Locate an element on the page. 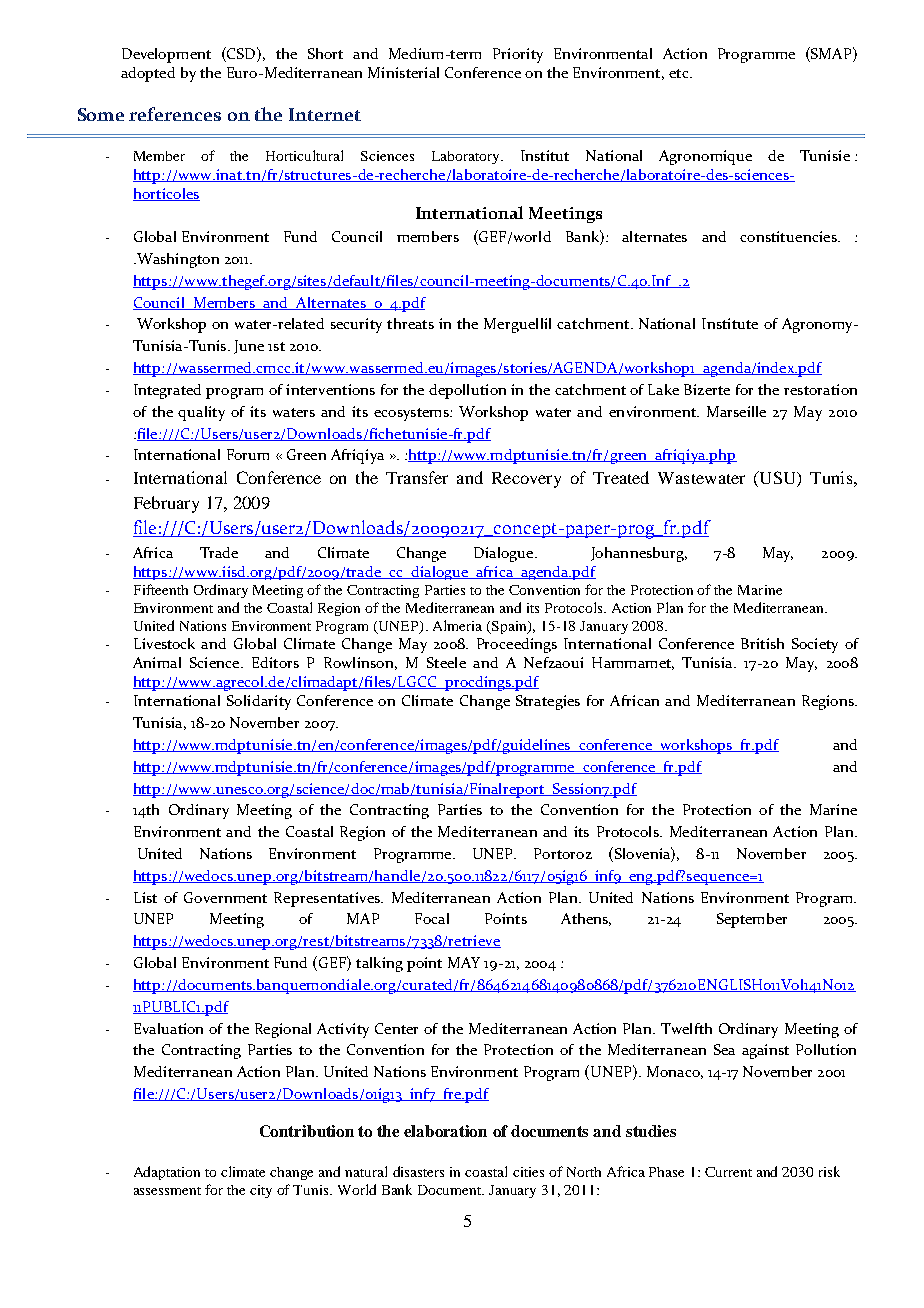  Adaptation is located at coordinates (167, 1173).
